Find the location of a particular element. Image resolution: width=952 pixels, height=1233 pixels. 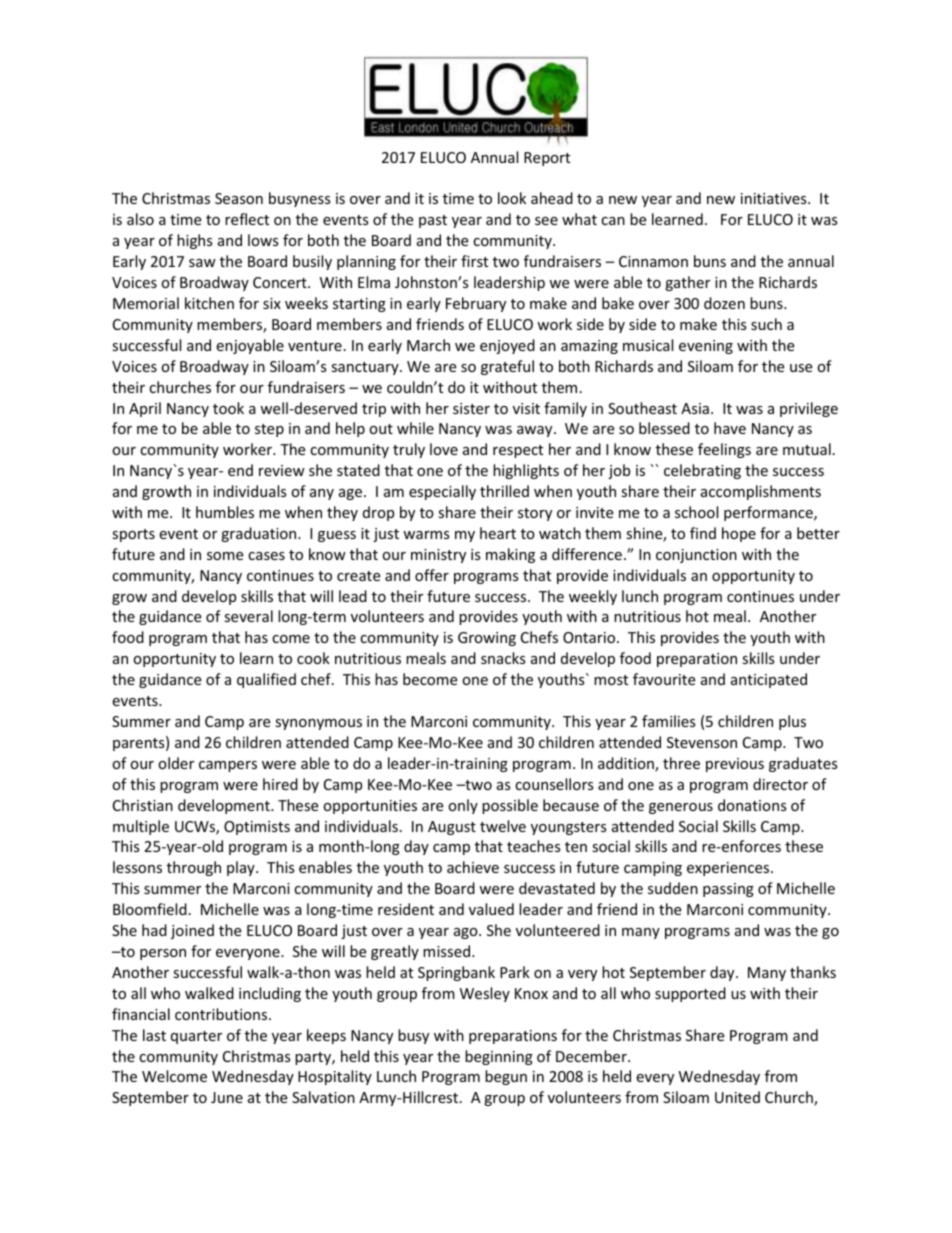

older is located at coordinates (176, 763).
